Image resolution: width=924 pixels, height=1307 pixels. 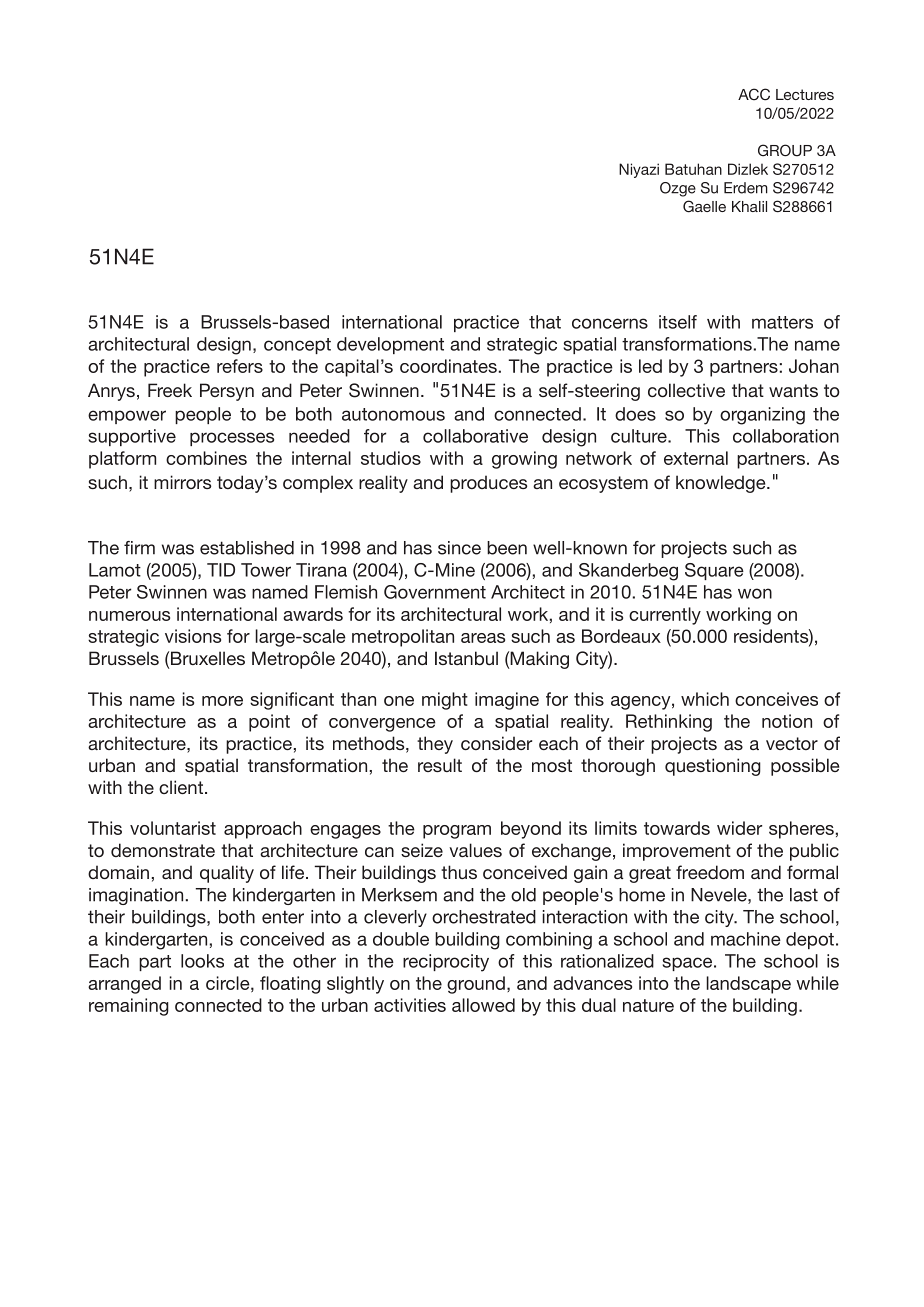 I want to click on looks, so click(x=202, y=961).
